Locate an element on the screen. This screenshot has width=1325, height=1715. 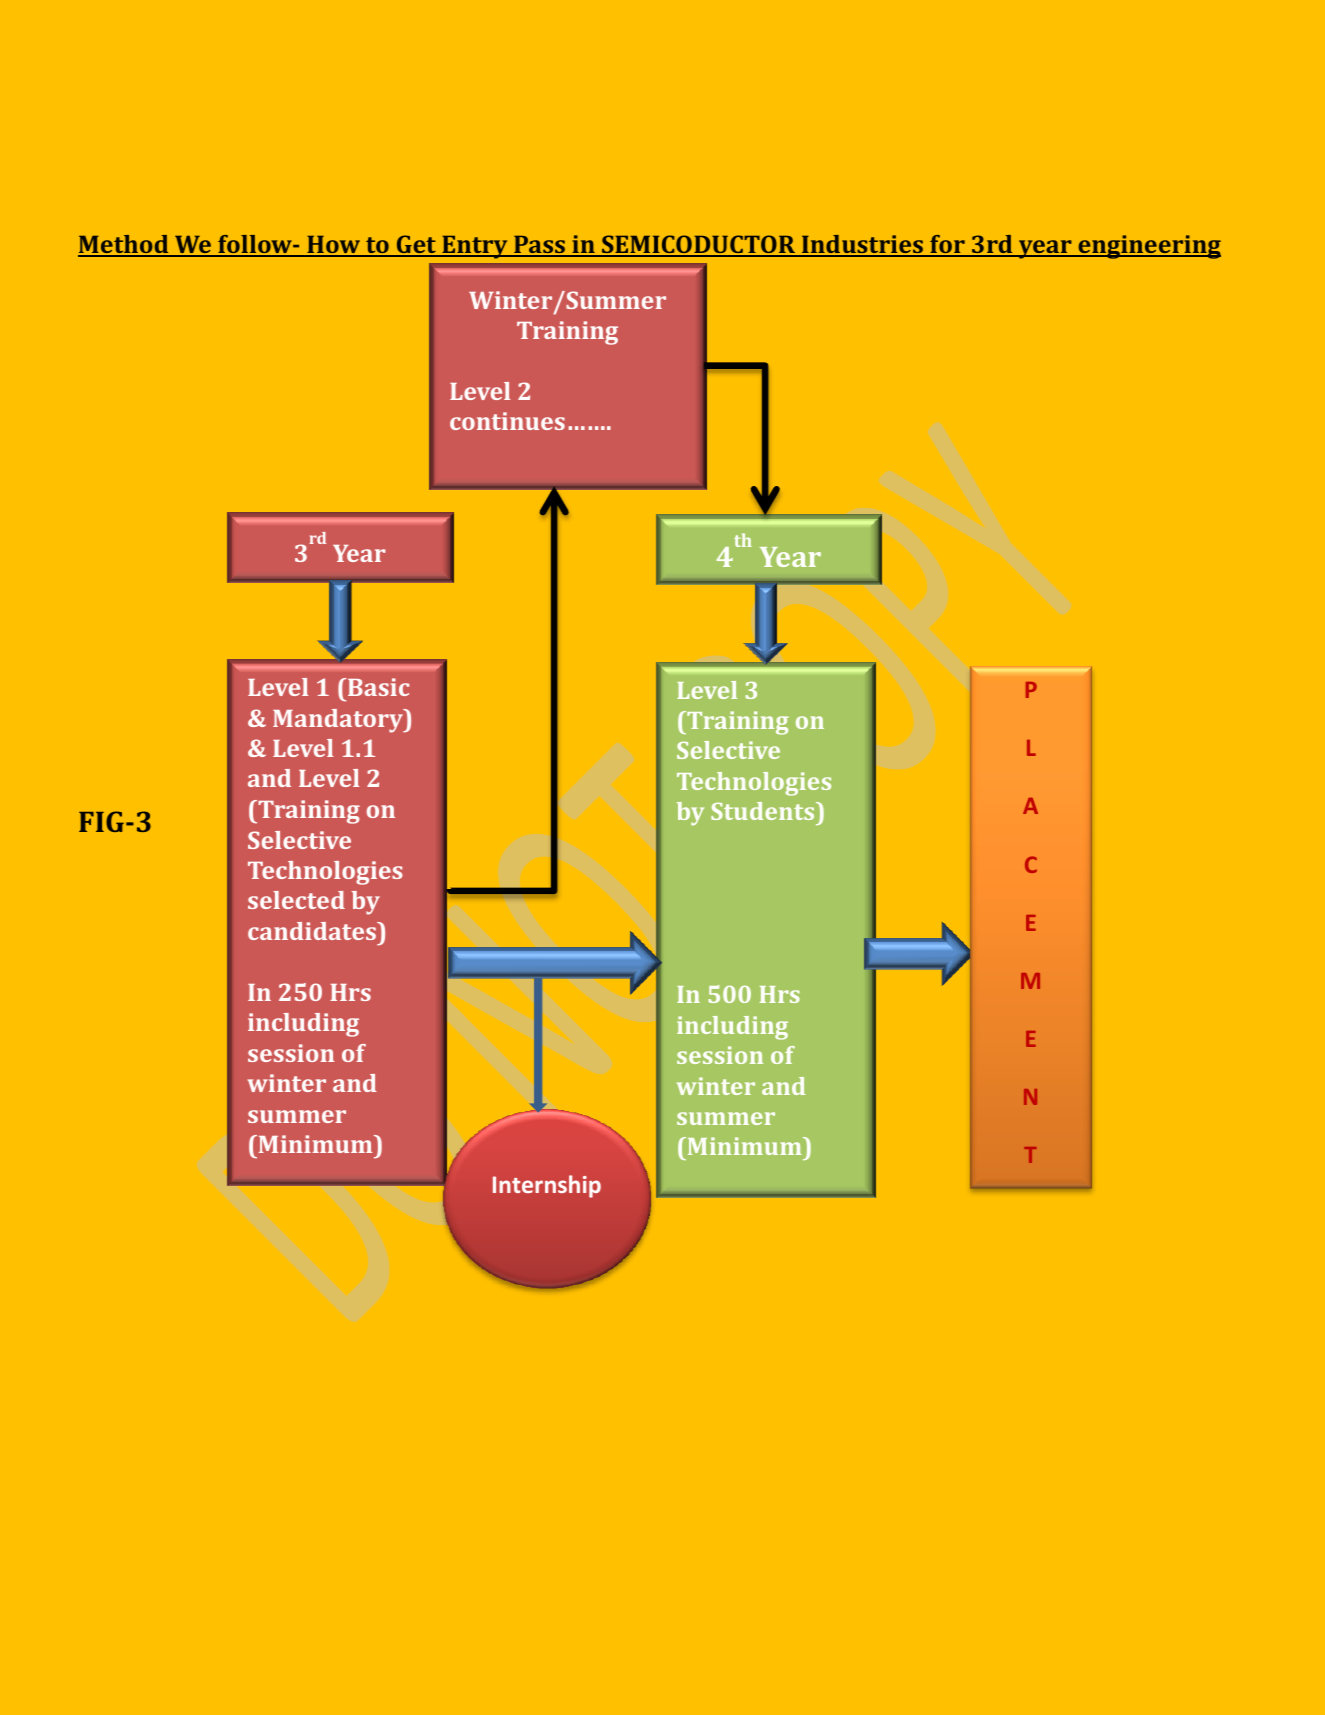
Pass is located at coordinates (539, 246).
